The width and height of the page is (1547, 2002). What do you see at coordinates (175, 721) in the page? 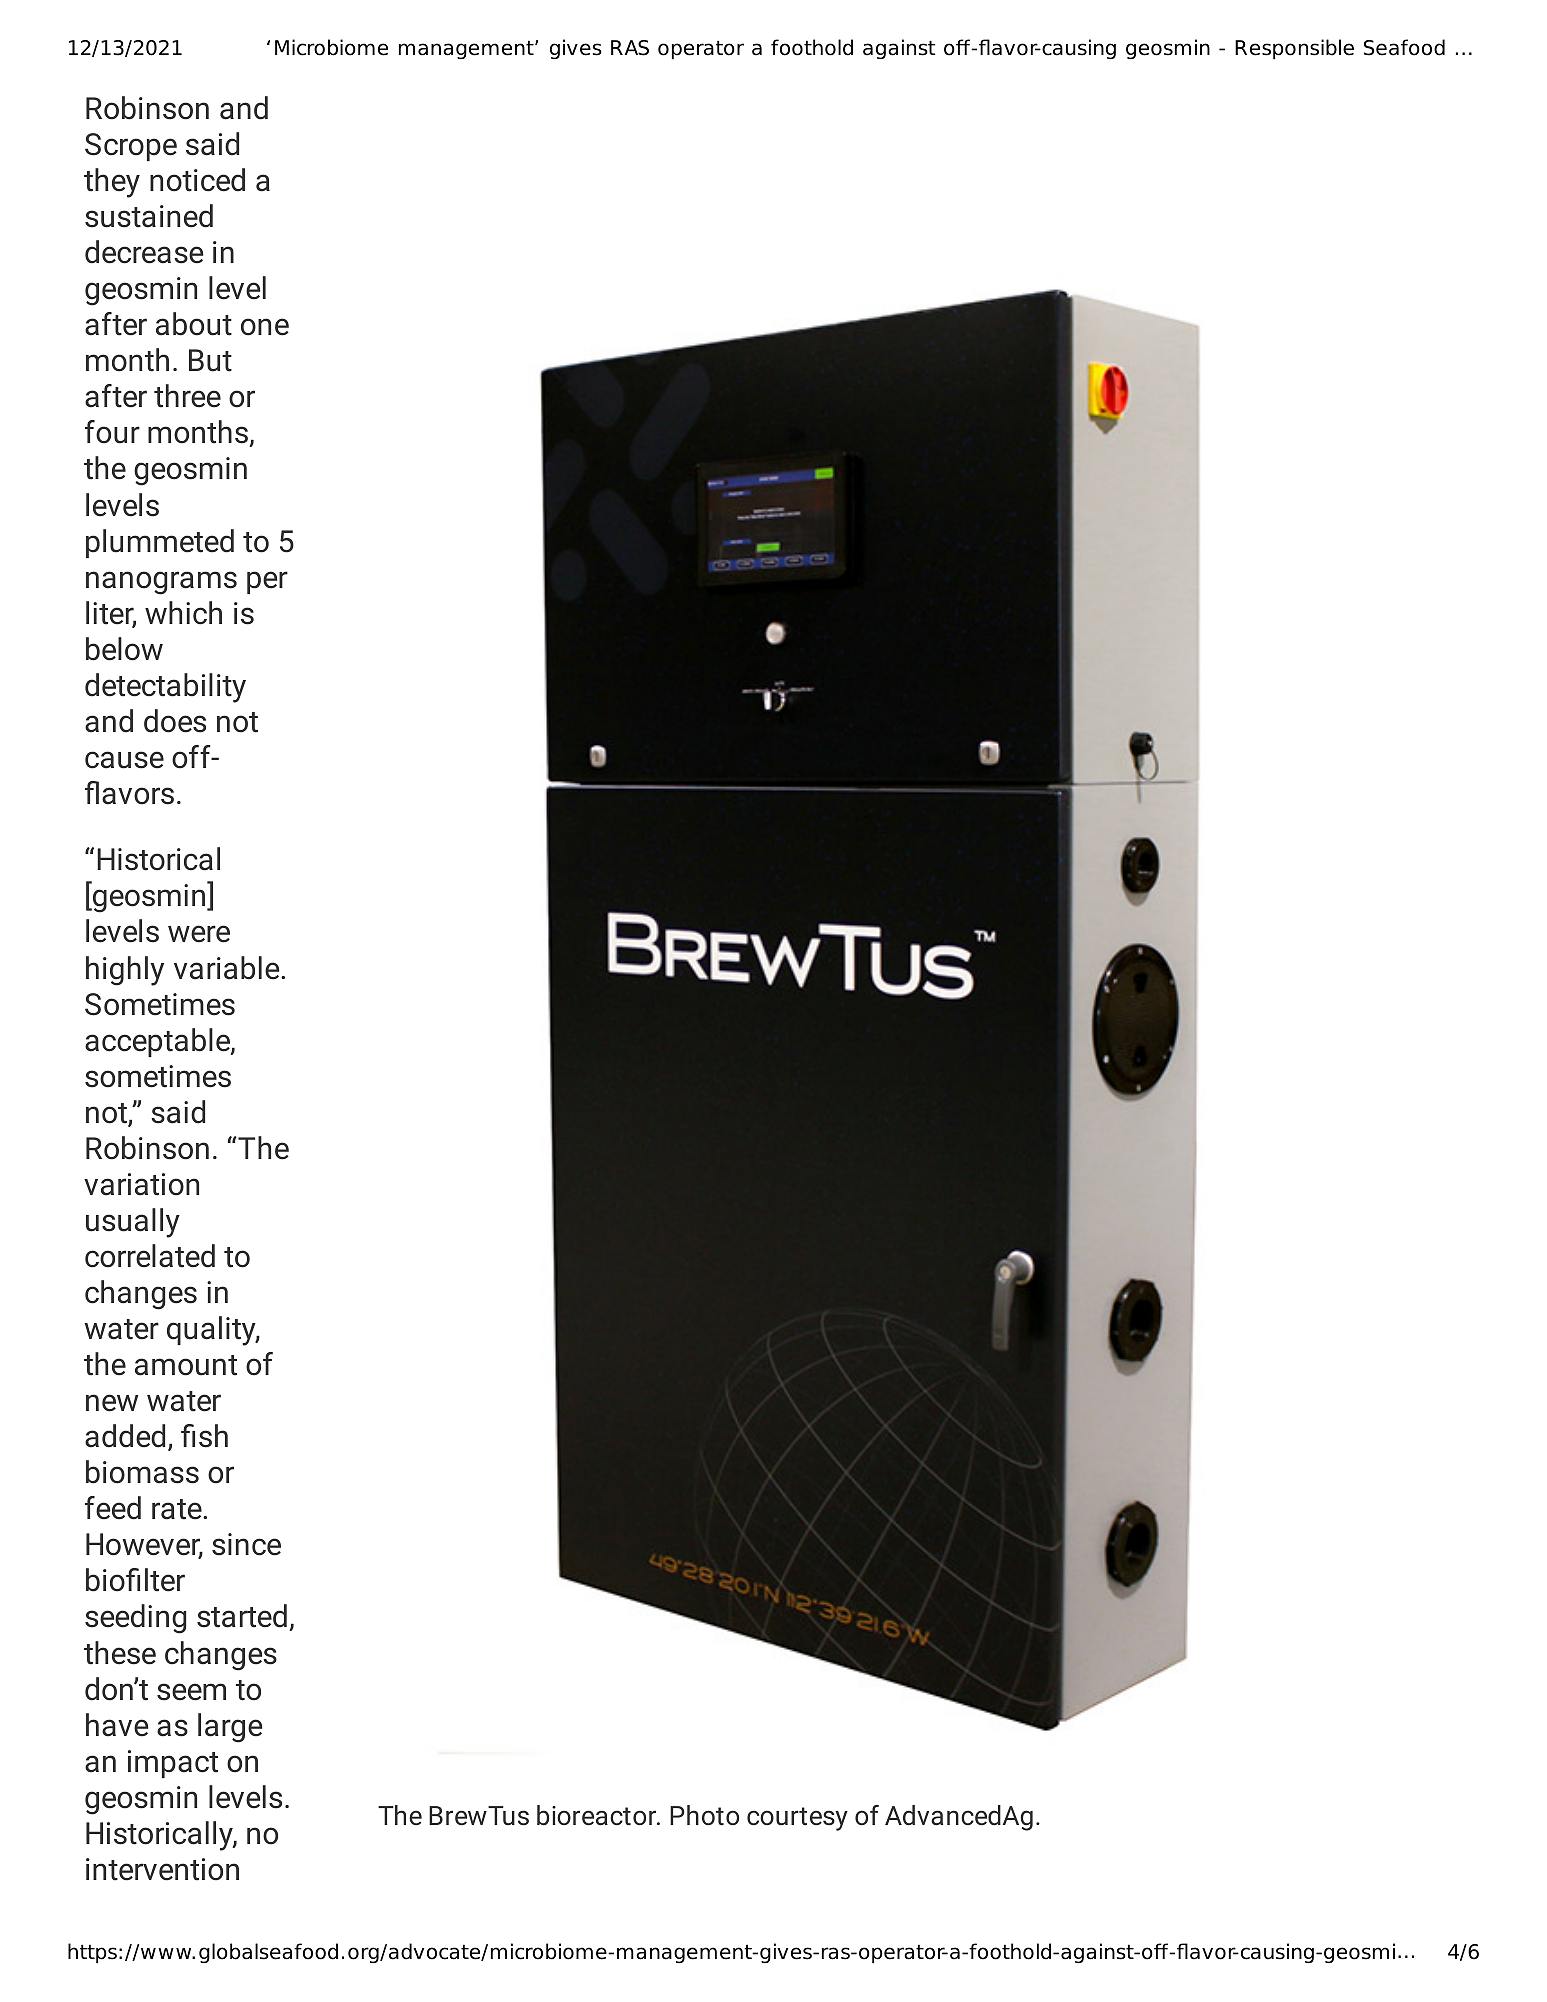
I see `does` at bounding box center [175, 721].
